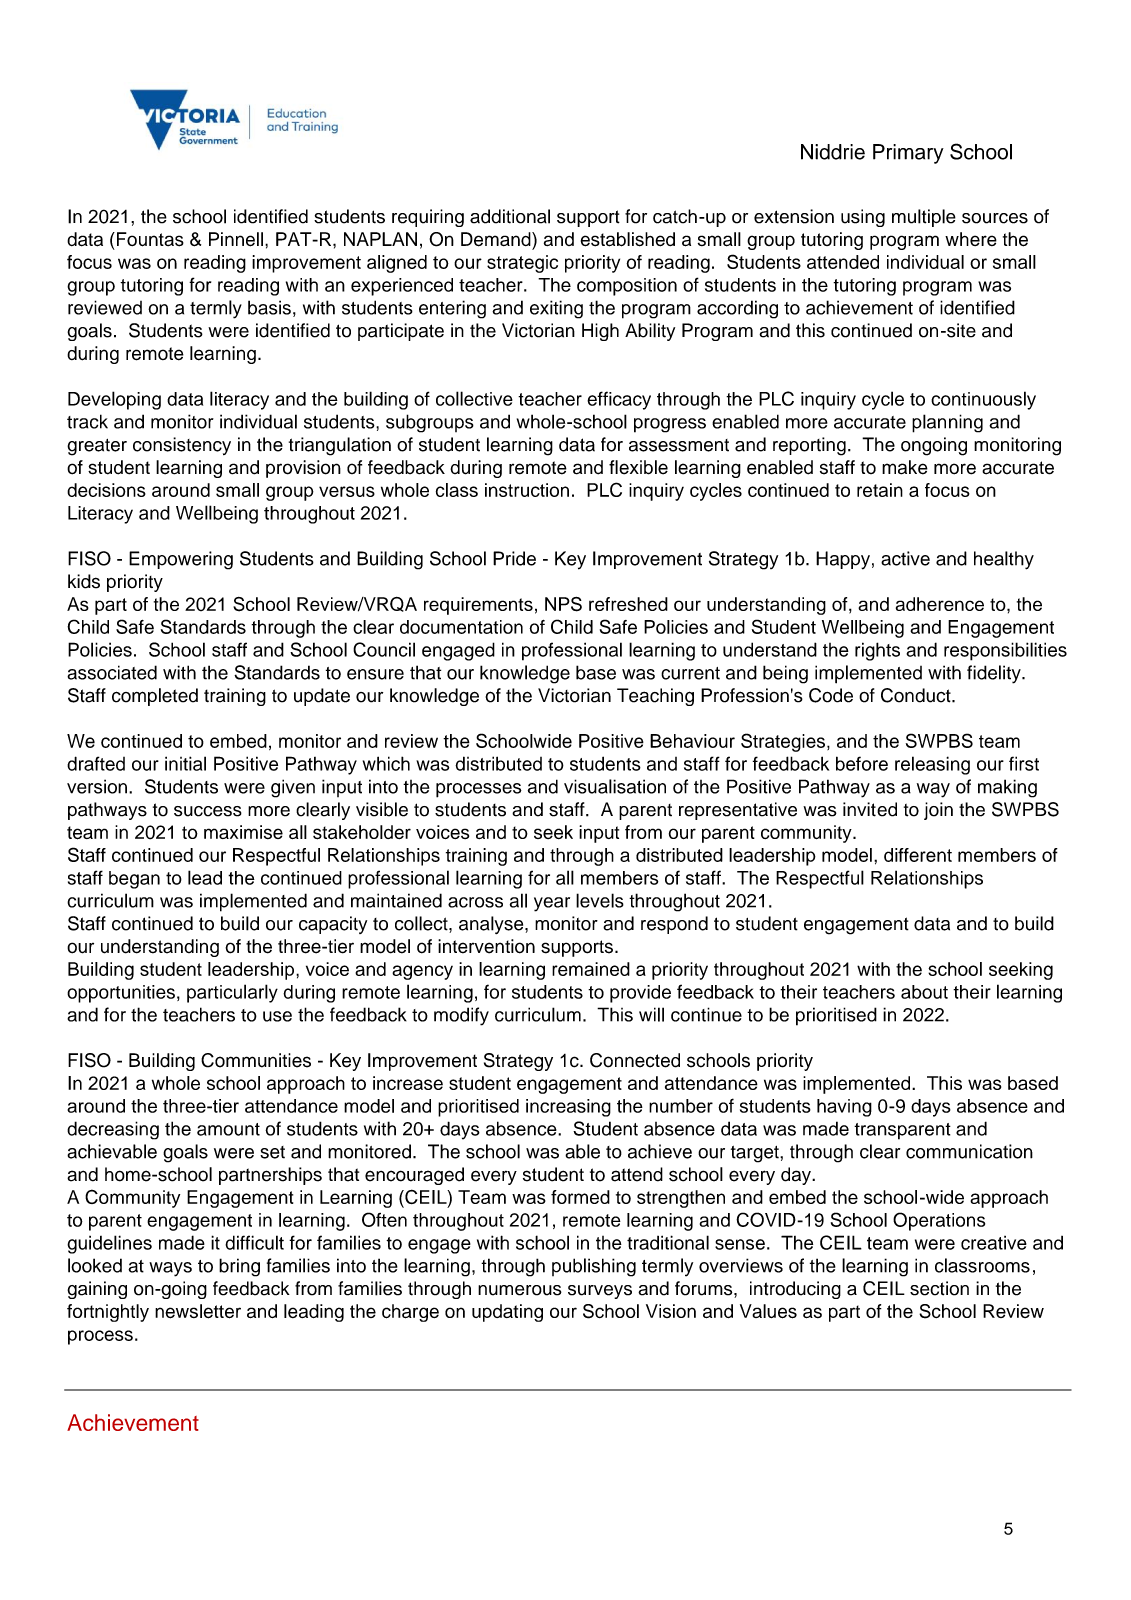 Image resolution: width=1131 pixels, height=1600 pixels. I want to click on releasing, so click(932, 765).
